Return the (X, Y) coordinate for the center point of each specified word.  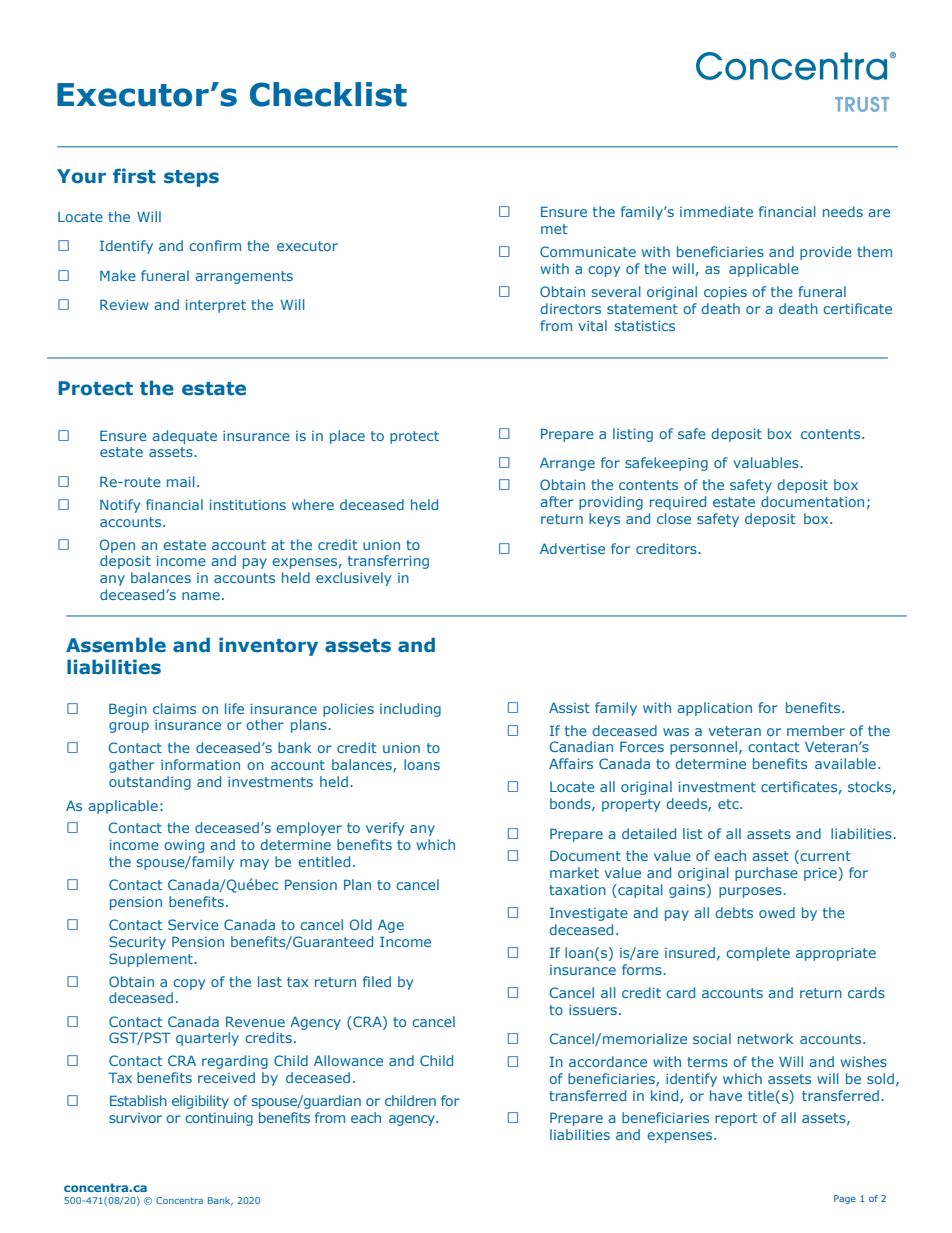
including (410, 710)
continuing (219, 1119)
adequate (184, 437)
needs (843, 211)
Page (845, 1199)
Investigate (589, 914)
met (554, 229)
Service (193, 924)
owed (777, 912)
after (557, 501)
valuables (767, 462)
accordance (608, 1061)
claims (174, 708)
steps (191, 178)
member (816, 730)
